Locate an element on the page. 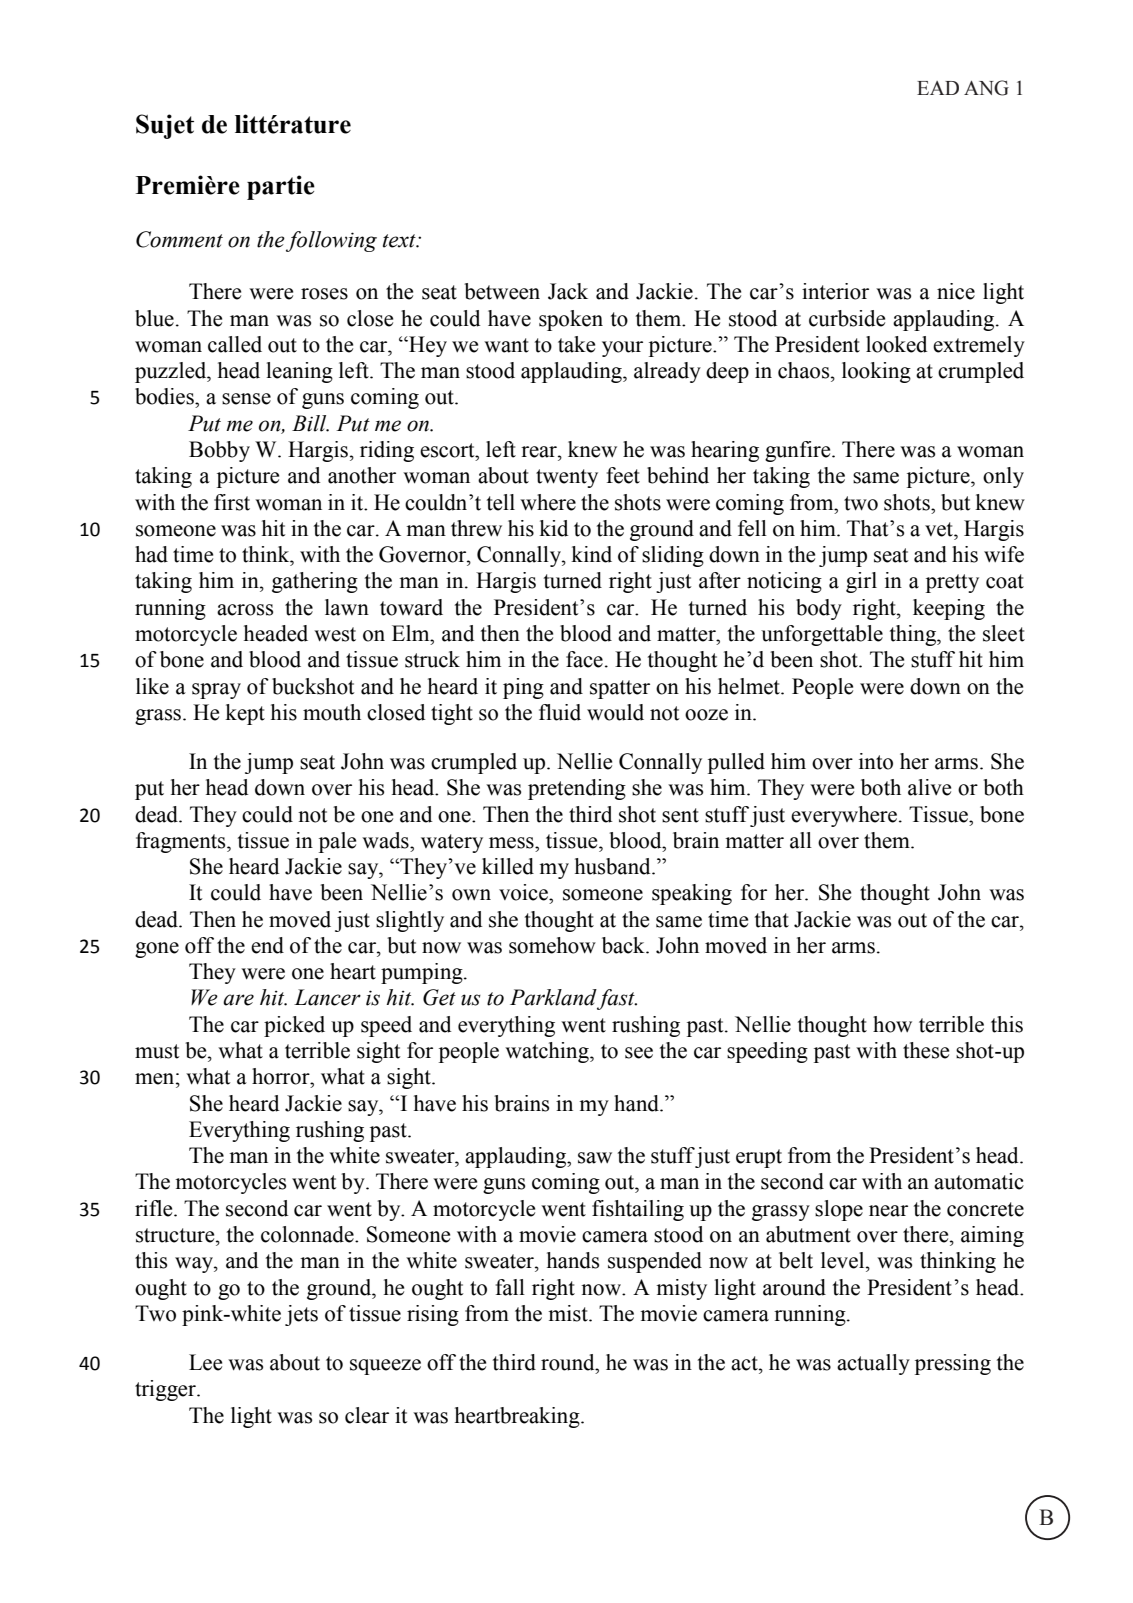 The height and width of the document is (1603, 1133). Sujet is located at coordinates (165, 126).
